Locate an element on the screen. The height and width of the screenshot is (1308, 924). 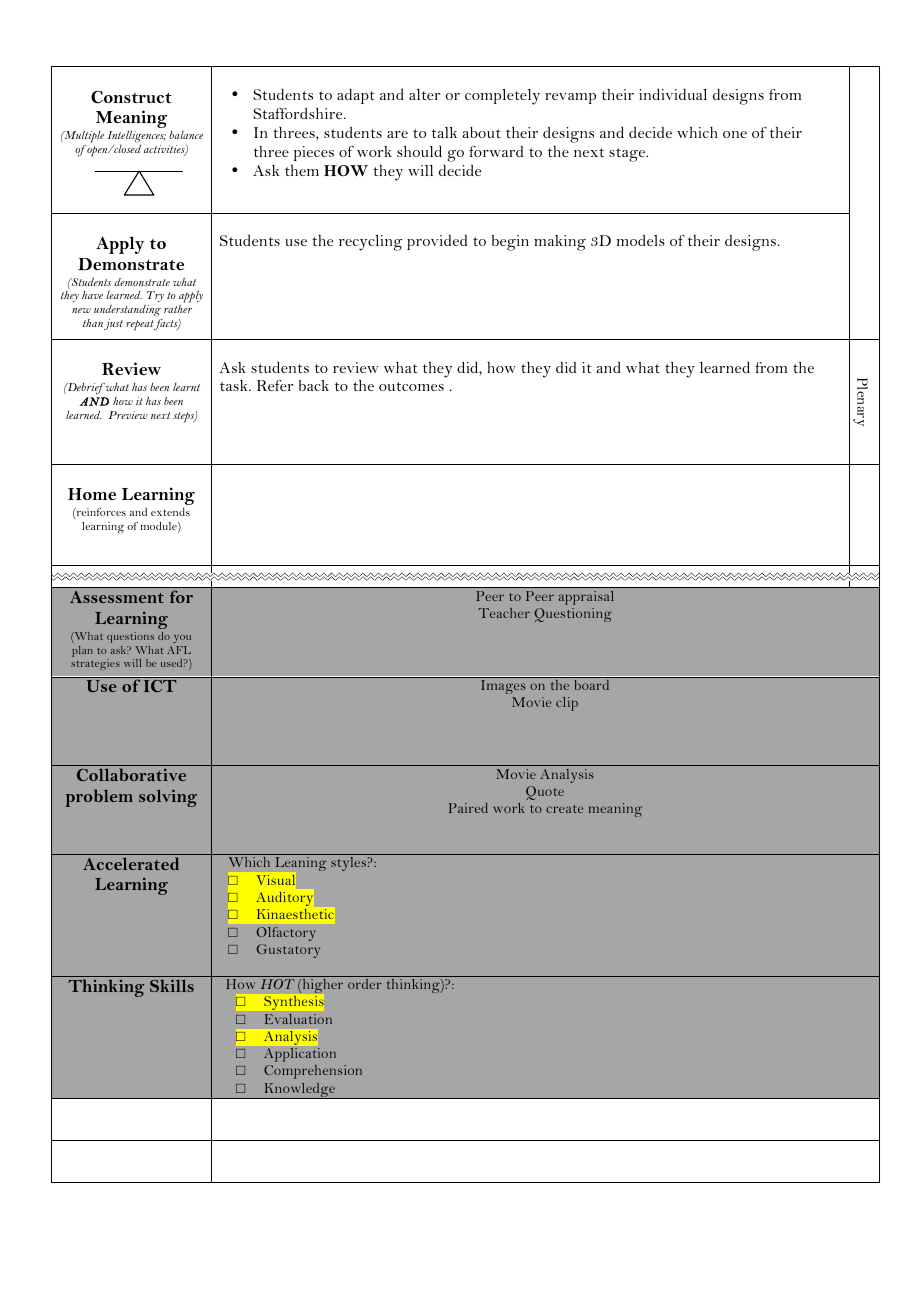
are is located at coordinates (397, 134).
